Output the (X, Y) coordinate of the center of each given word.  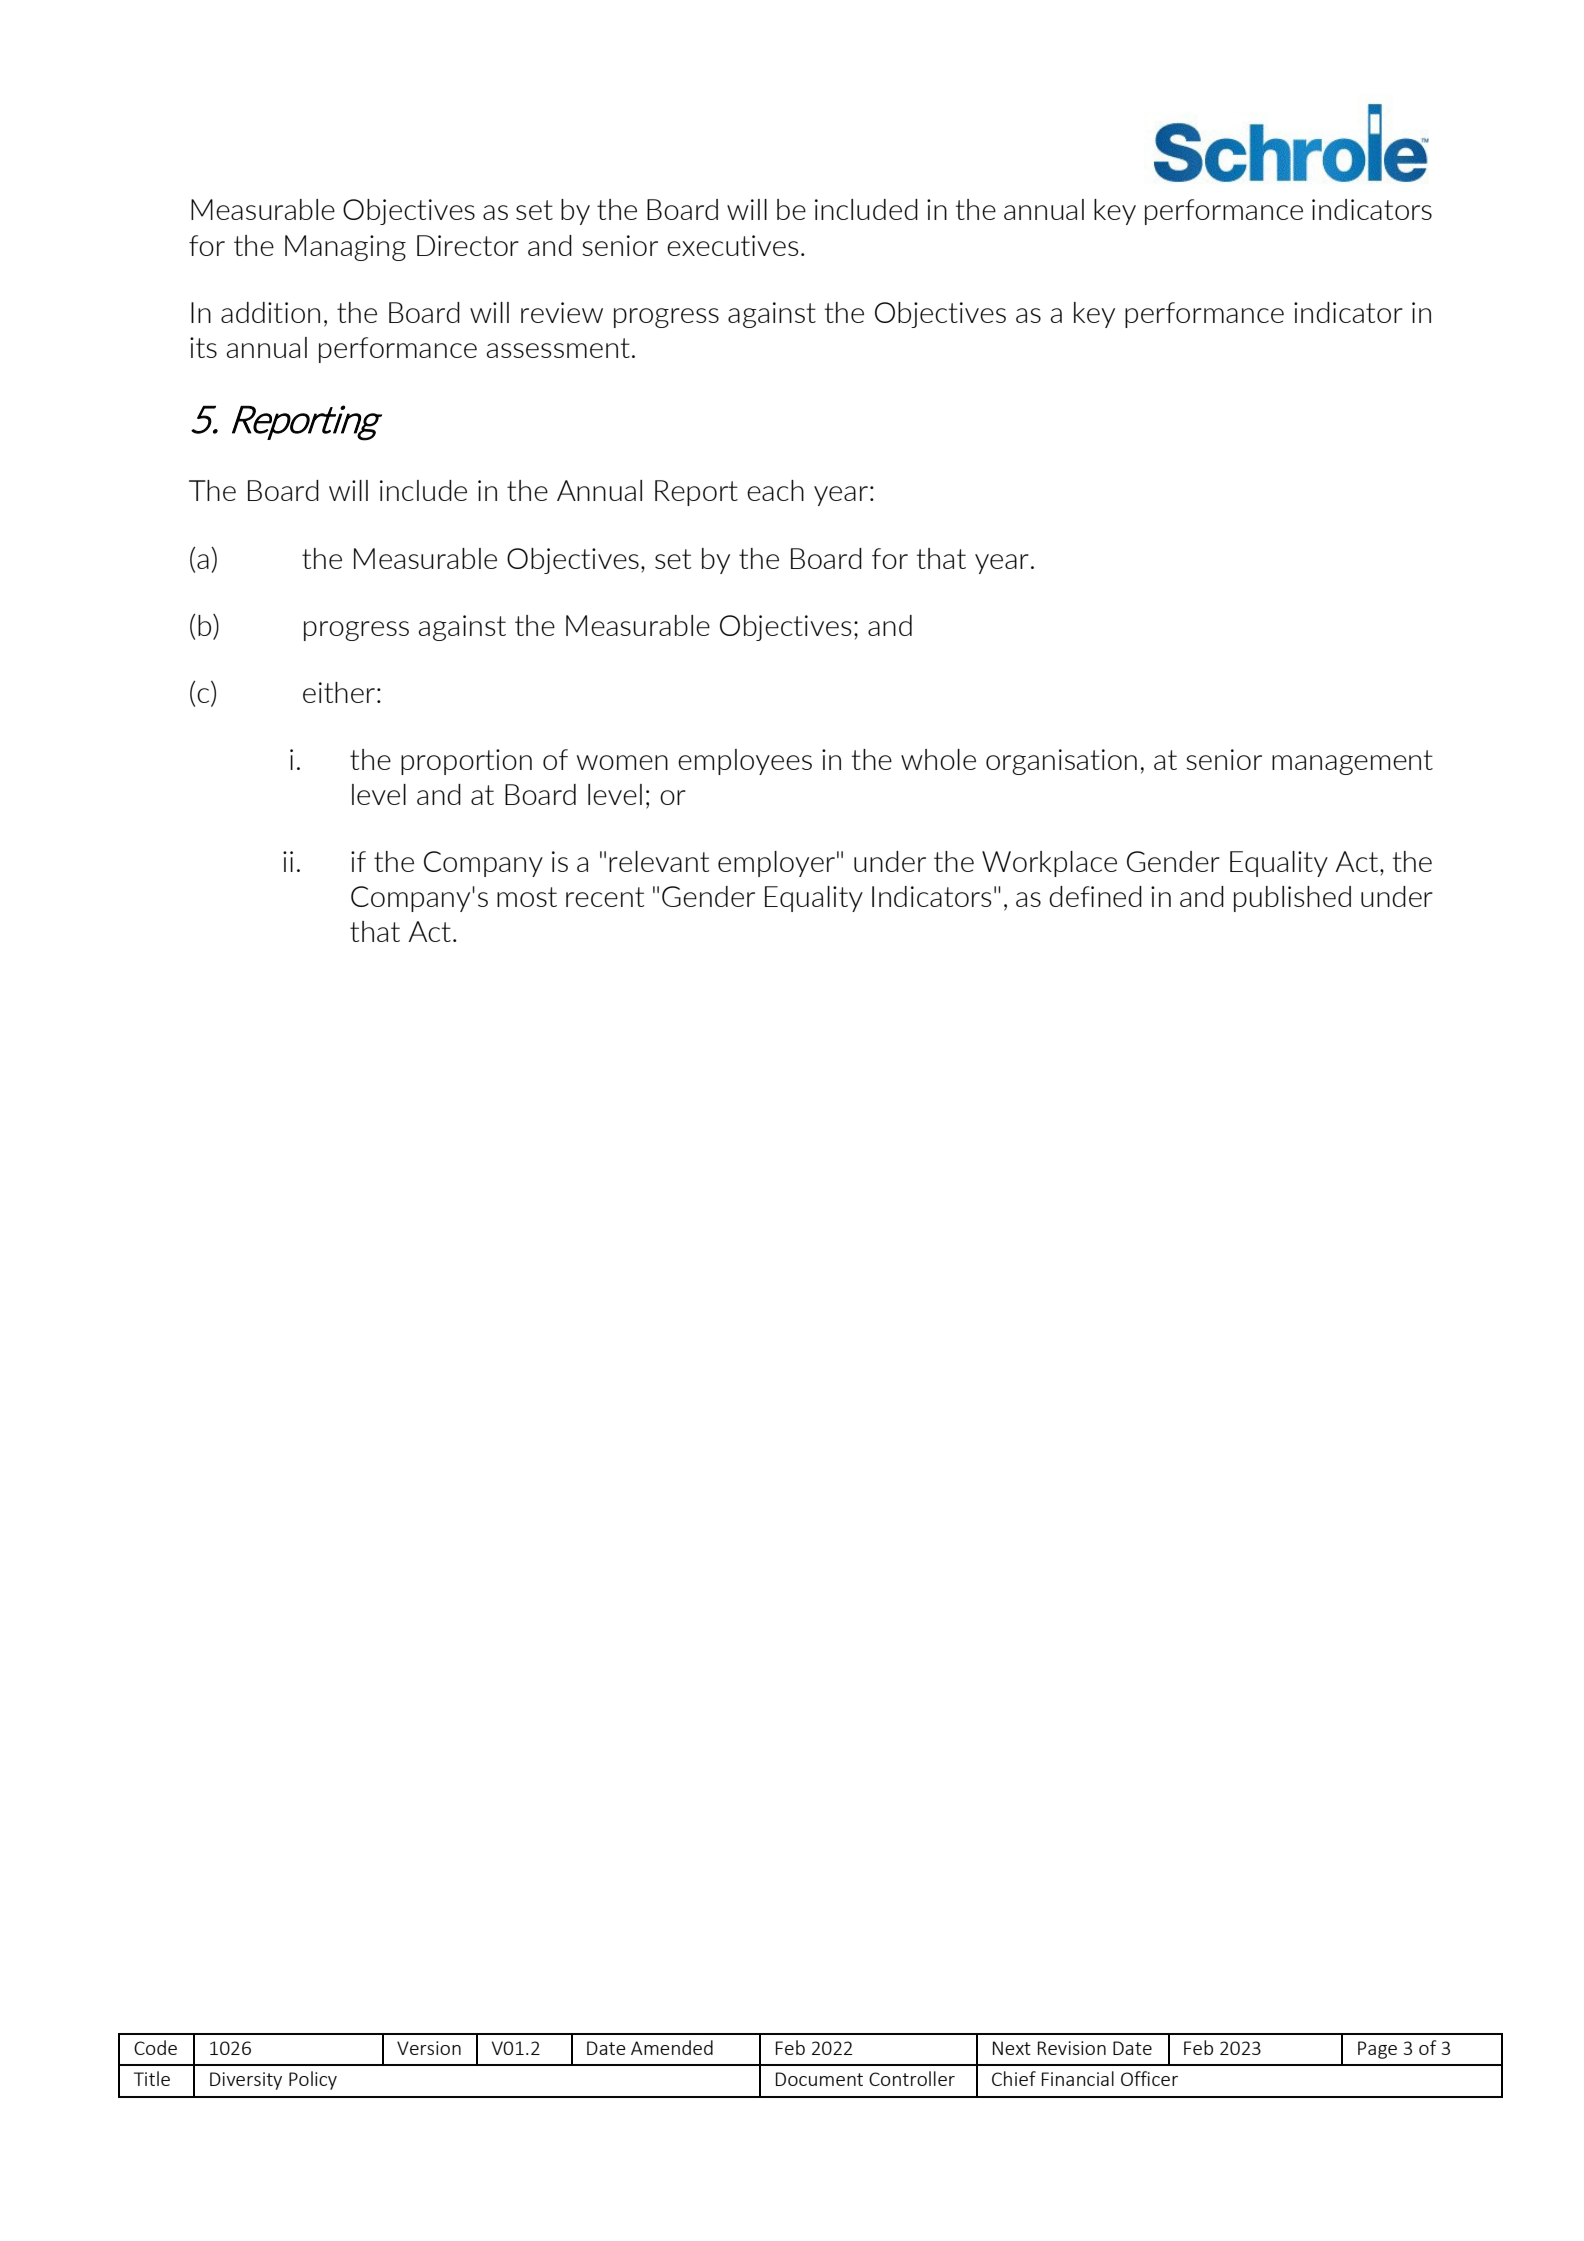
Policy (313, 2080)
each (775, 490)
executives (733, 245)
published (1292, 899)
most (527, 897)
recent (605, 897)
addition (270, 312)
